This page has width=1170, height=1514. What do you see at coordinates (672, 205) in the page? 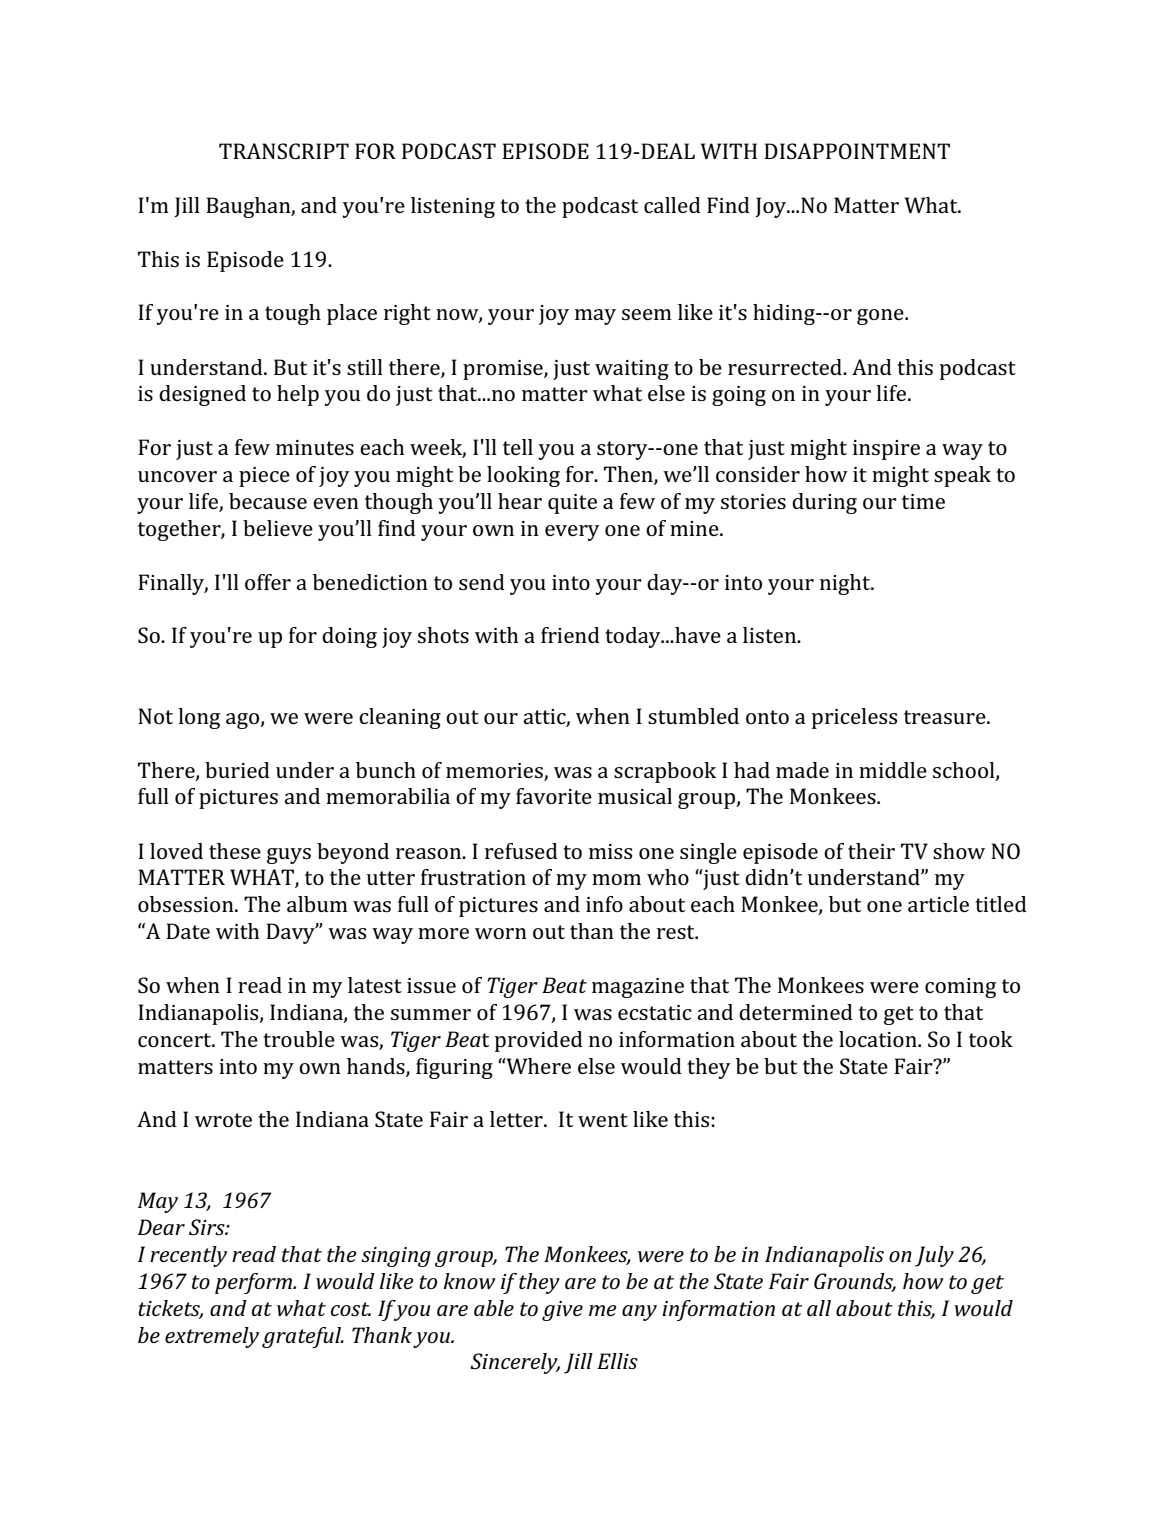
I see `called` at bounding box center [672, 205].
